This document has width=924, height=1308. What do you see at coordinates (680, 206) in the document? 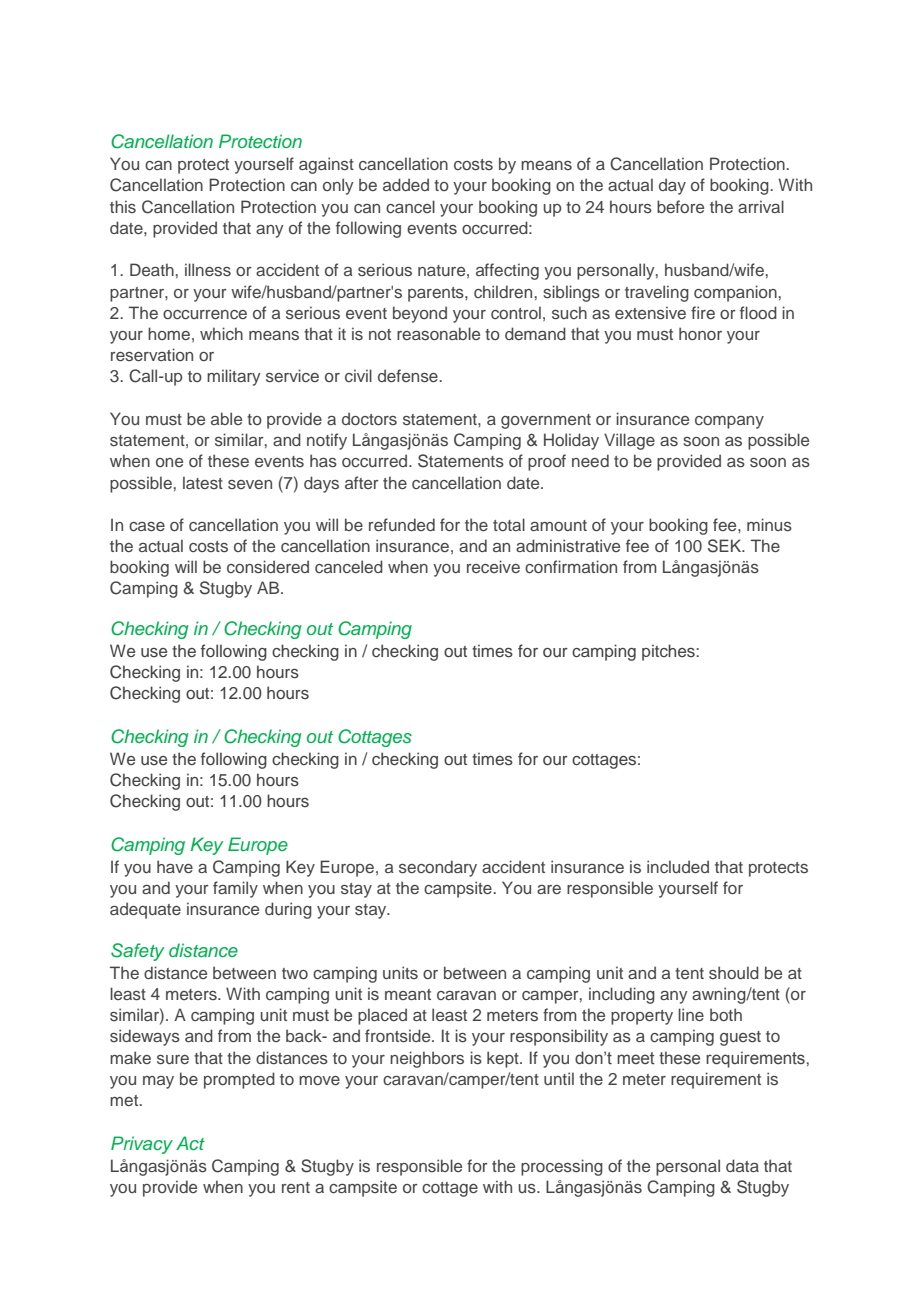
I see `before` at bounding box center [680, 206].
